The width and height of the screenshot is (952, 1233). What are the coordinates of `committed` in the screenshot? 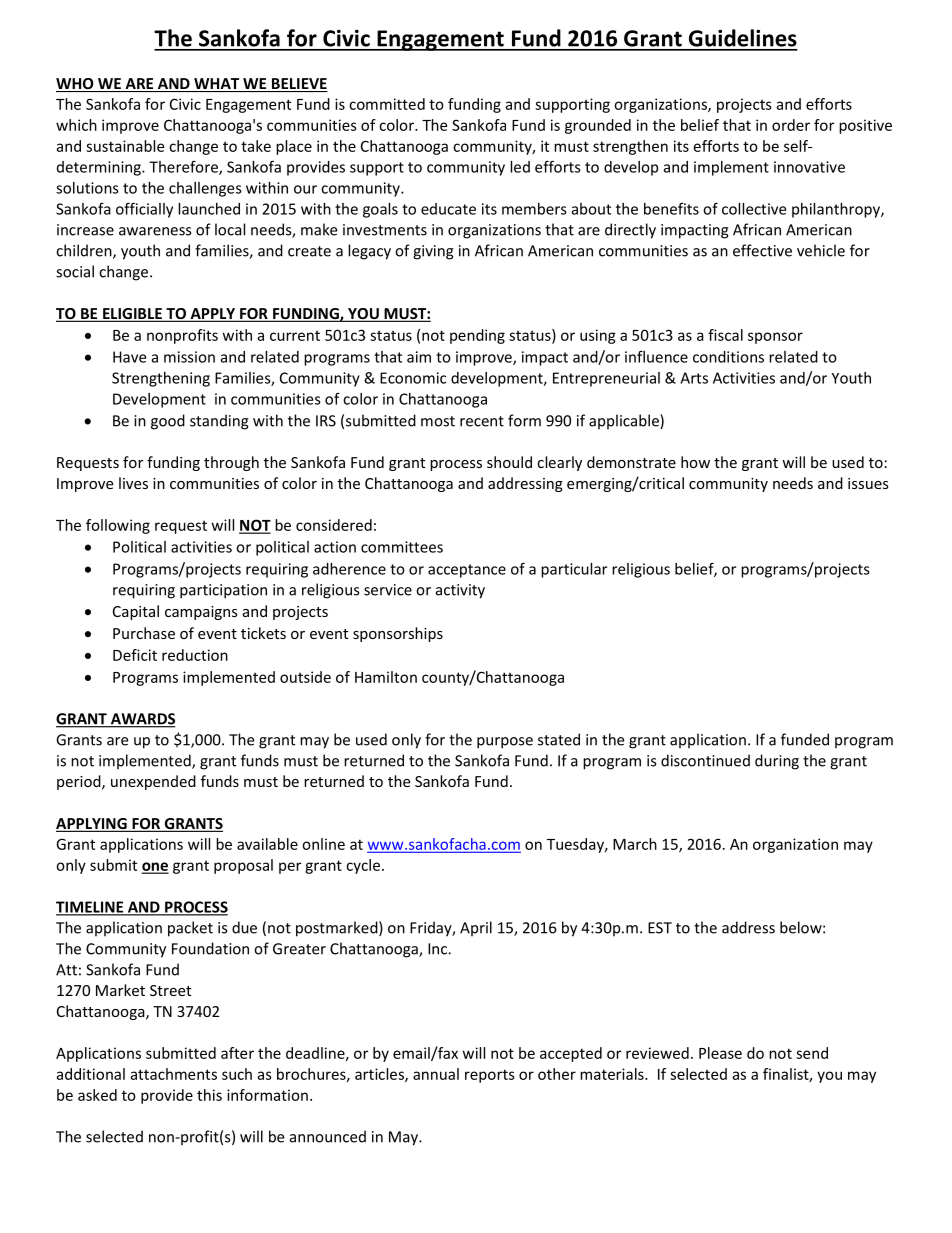 It's located at (387, 104).
